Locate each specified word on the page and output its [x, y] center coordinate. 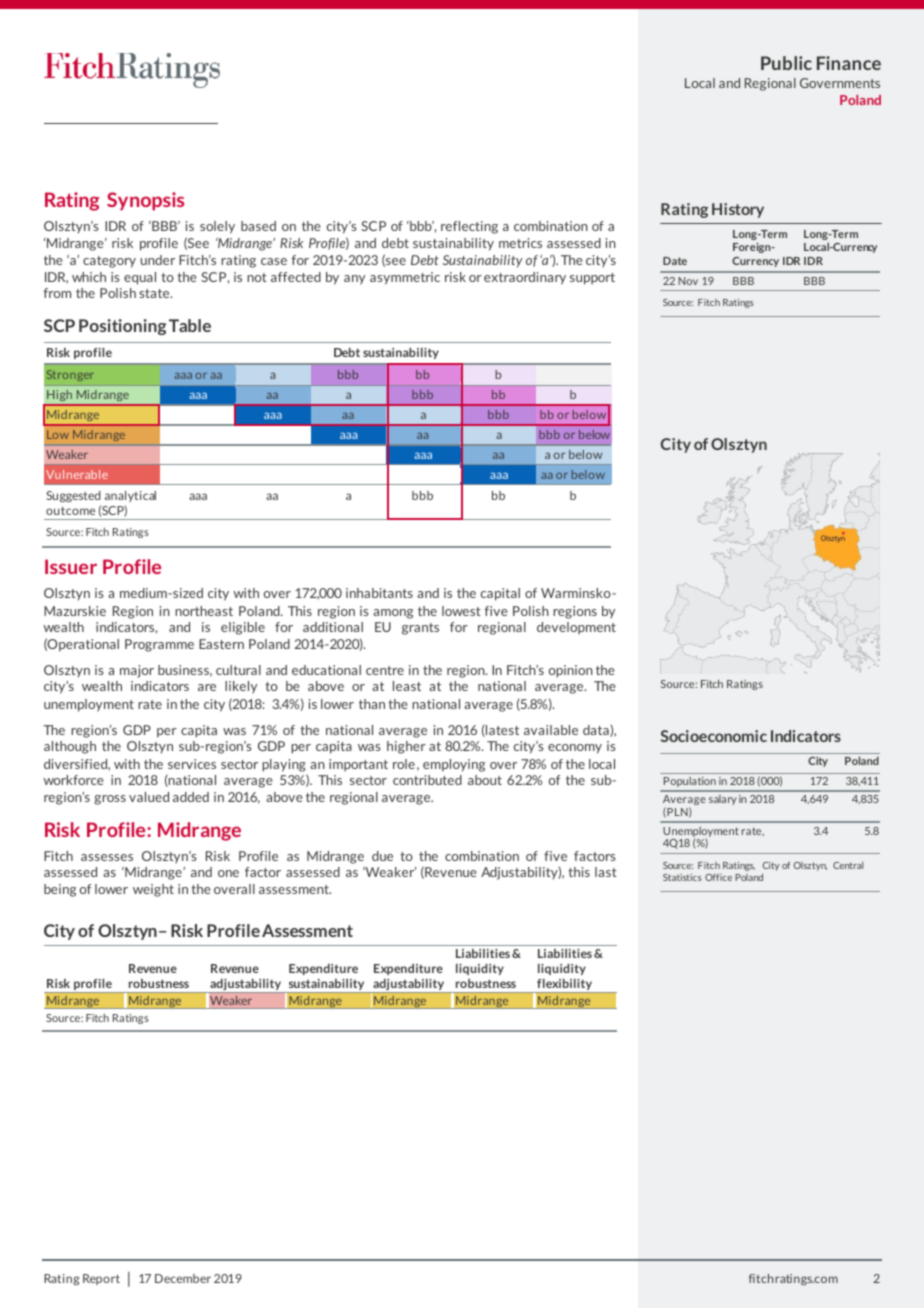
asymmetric [405, 278]
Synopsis [145, 201]
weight [153, 890]
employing [454, 765]
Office [718, 877]
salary [723, 800]
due [382, 856]
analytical [130, 496]
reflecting [469, 227]
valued [149, 797]
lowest [461, 611]
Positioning [122, 327]
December [183, 1278]
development [576, 628]
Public [786, 63]
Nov [688, 281]
